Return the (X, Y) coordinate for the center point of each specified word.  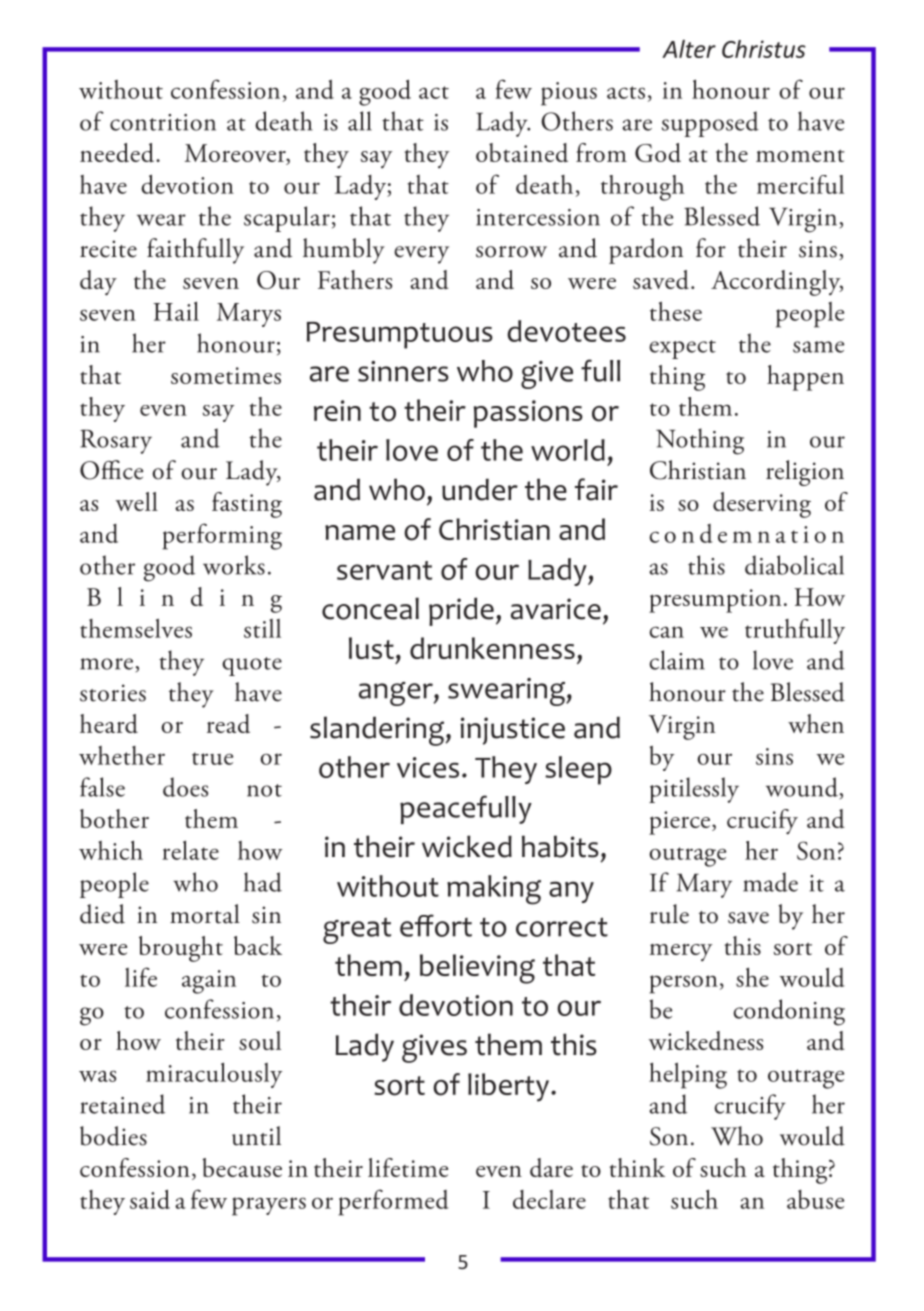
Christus (764, 49)
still (262, 628)
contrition (163, 122)
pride (461, 611)
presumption (715, 601)
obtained (522, 152)
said (150, 1199)
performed (393, 1202)
